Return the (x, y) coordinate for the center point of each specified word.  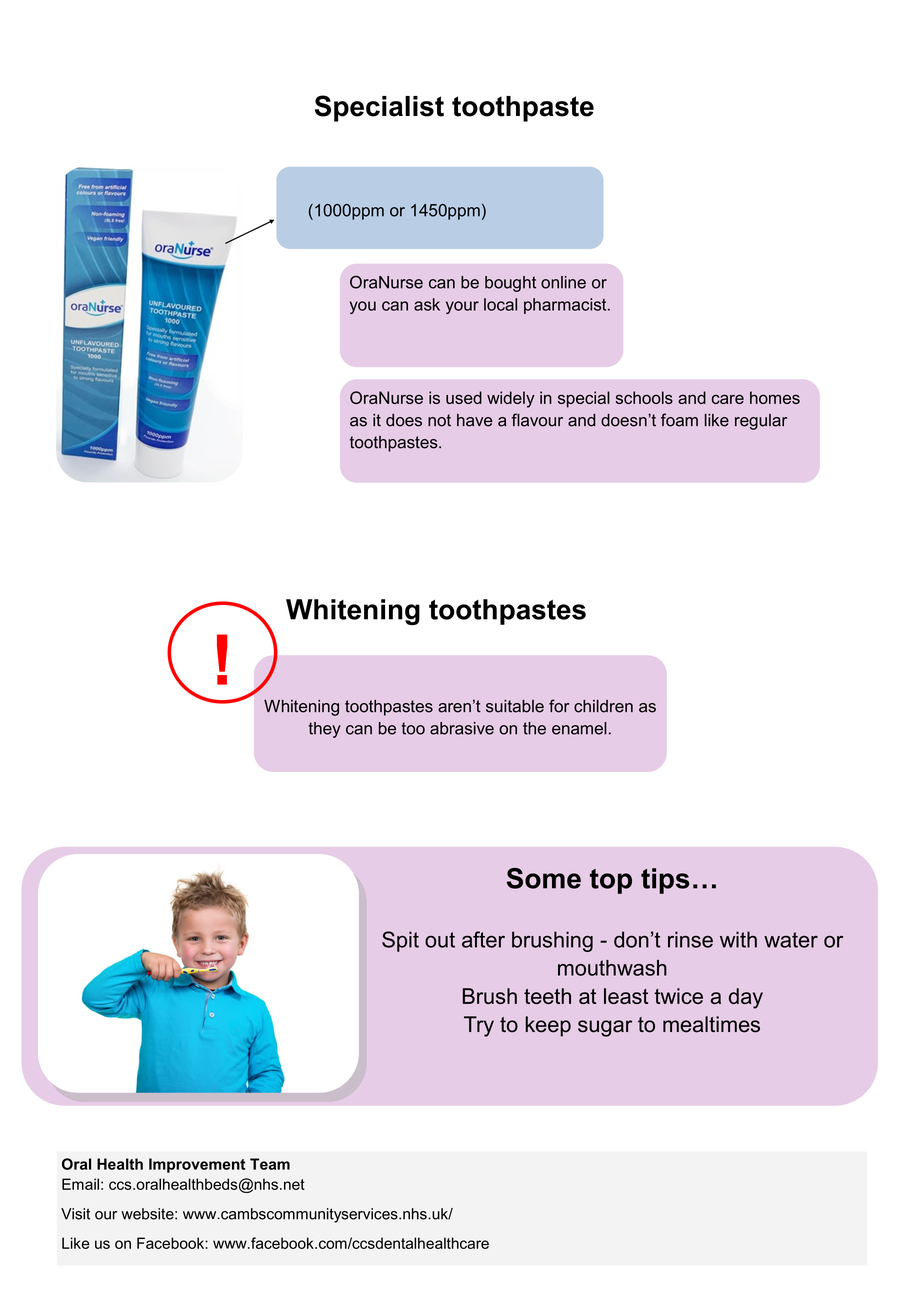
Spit (400, 941)
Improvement (197, 1165)
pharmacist (566, 306)
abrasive (462, 728)
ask (427, 304)
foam (679, 420)
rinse (690, 939)
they (324, 730)
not (439, 420)
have (474, 420)
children (603, 706)
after (483, 939)
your (462, 307)
